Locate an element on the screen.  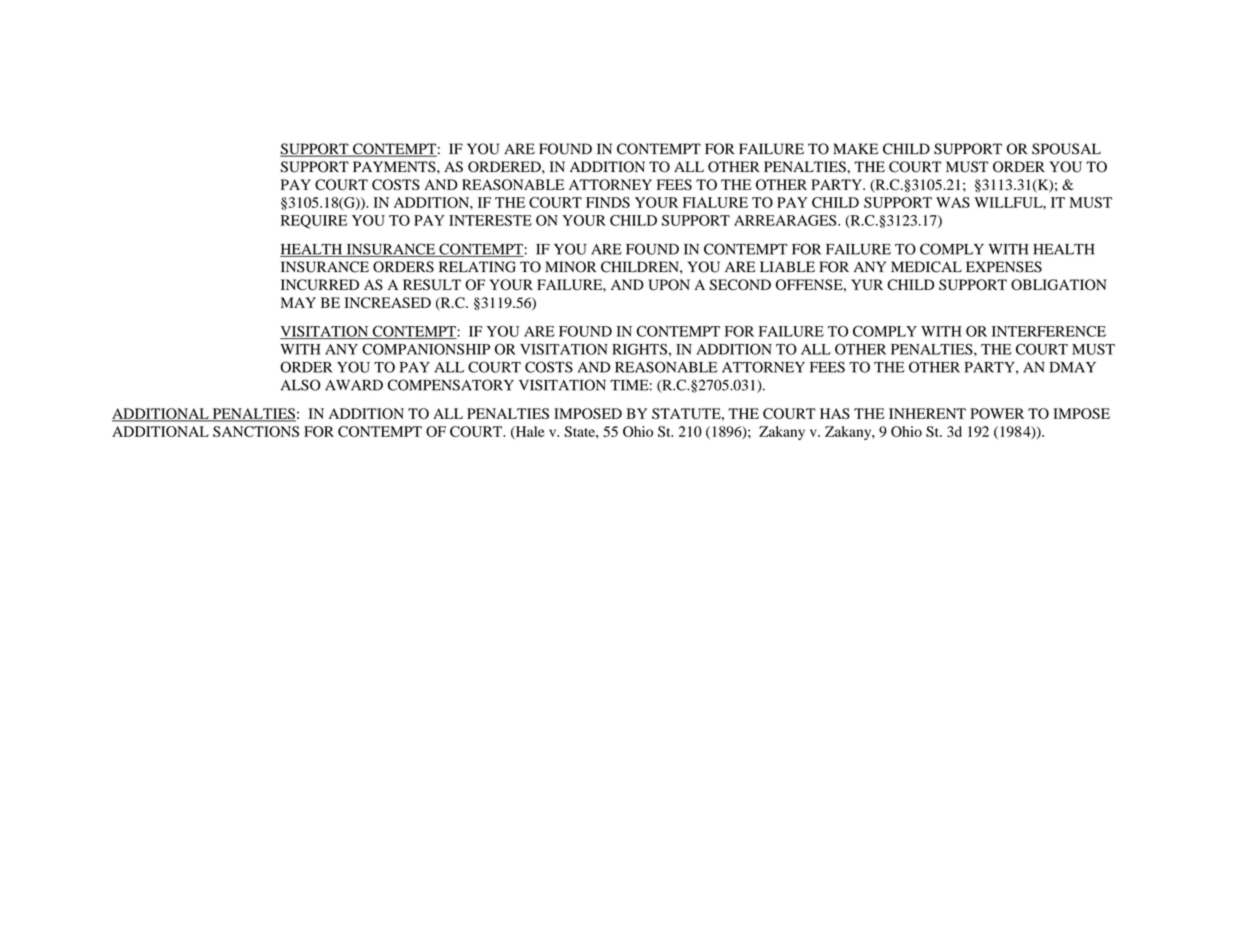
PAYMENTS is located at coordinates (395, 167).
